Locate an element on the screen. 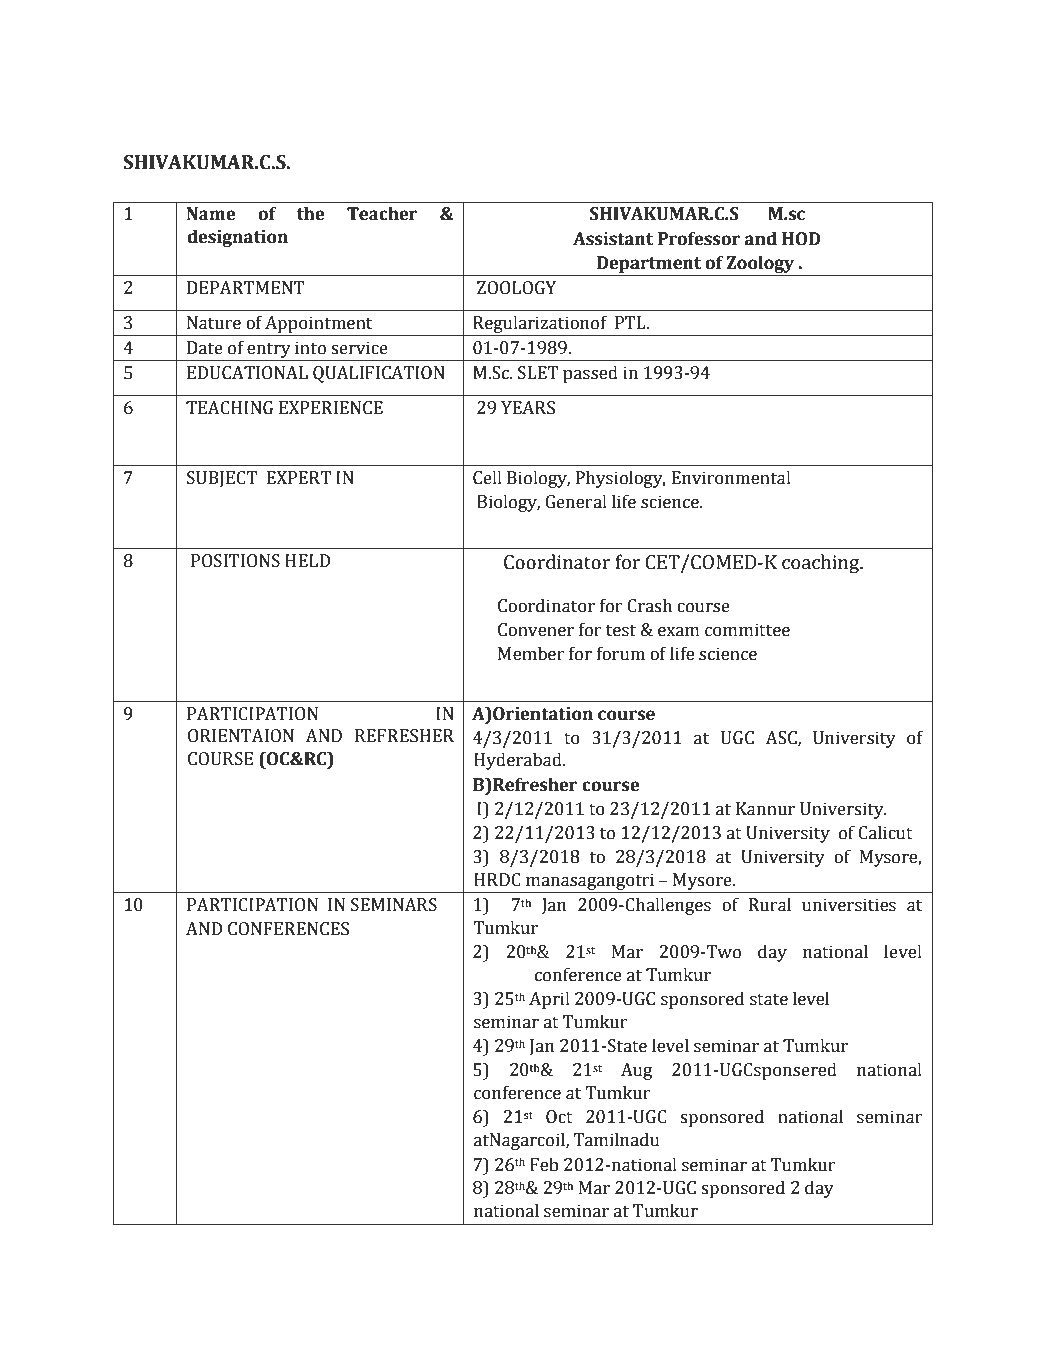  forum is located at coordinates (621, 653).
